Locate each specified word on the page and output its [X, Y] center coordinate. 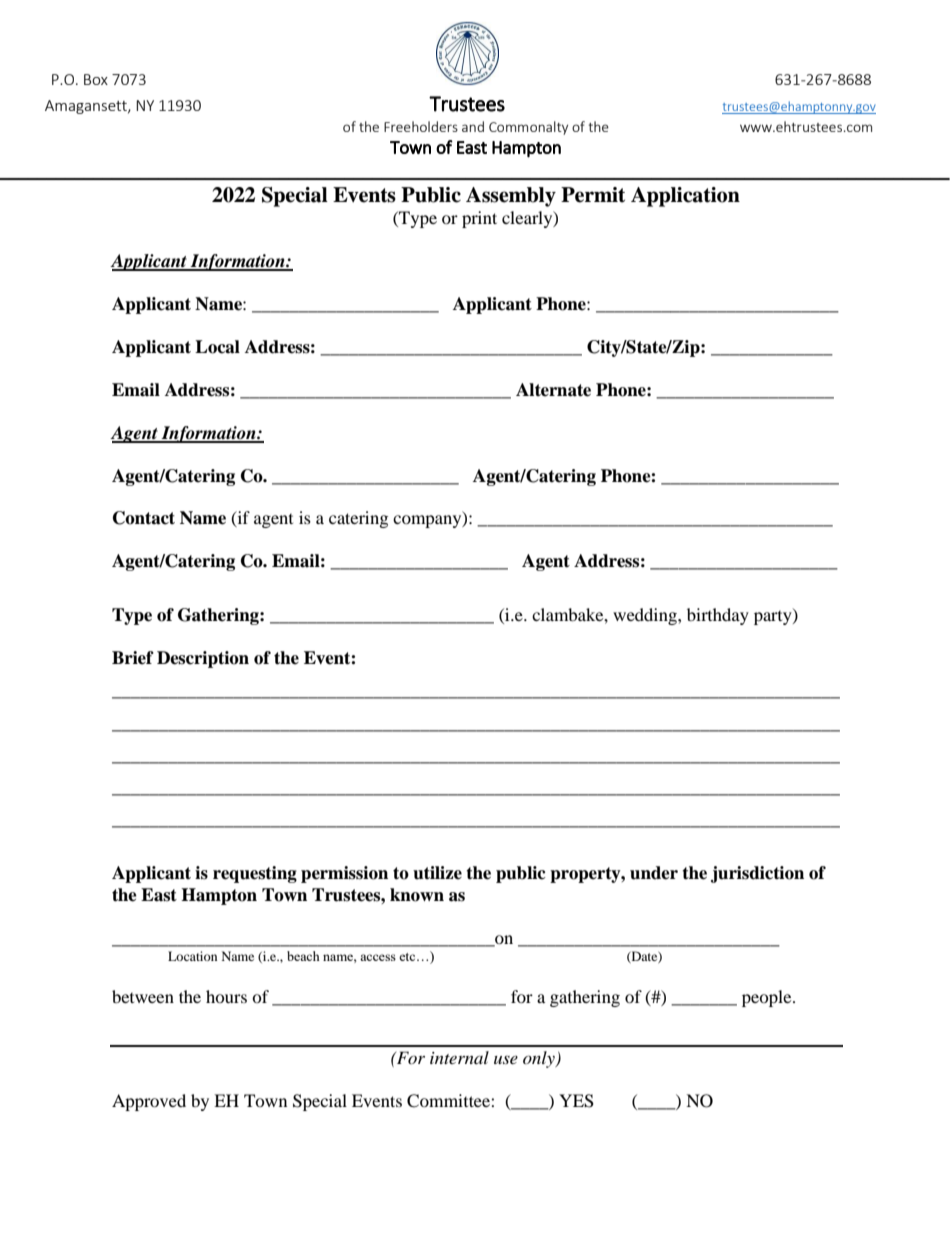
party [774, 617]
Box [96, 79]
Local [217, 347]
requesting [255, 874]
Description [203, 659]
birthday [718, 616]
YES [576, 1101]
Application [685, 197]
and [473, 126]
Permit [593, 195]
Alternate [553, 390]
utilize [437, 873]
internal [459, 1057]
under [654, 873]
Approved [149, 1102]
